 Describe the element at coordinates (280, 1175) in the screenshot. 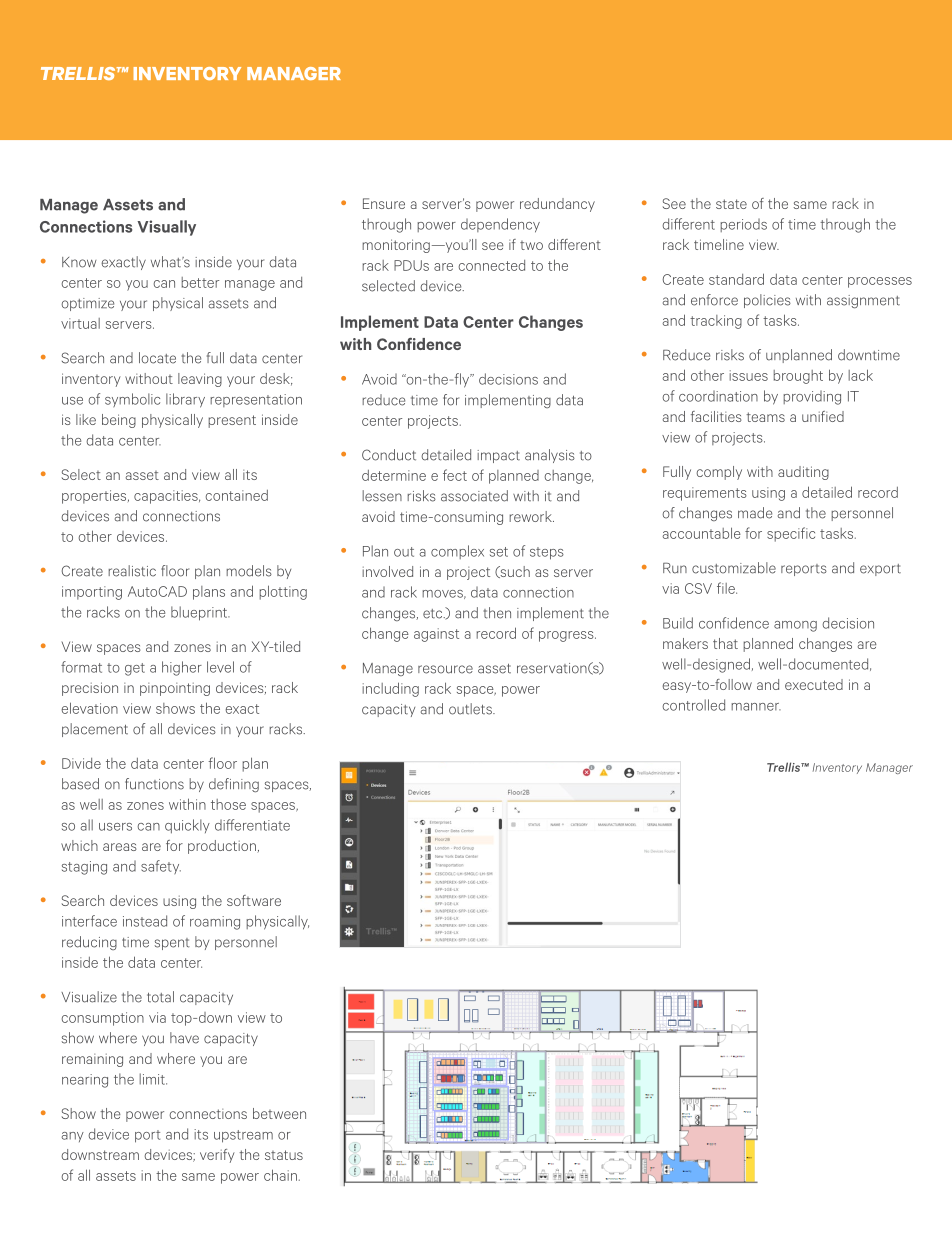

I see `chain` at that location.
